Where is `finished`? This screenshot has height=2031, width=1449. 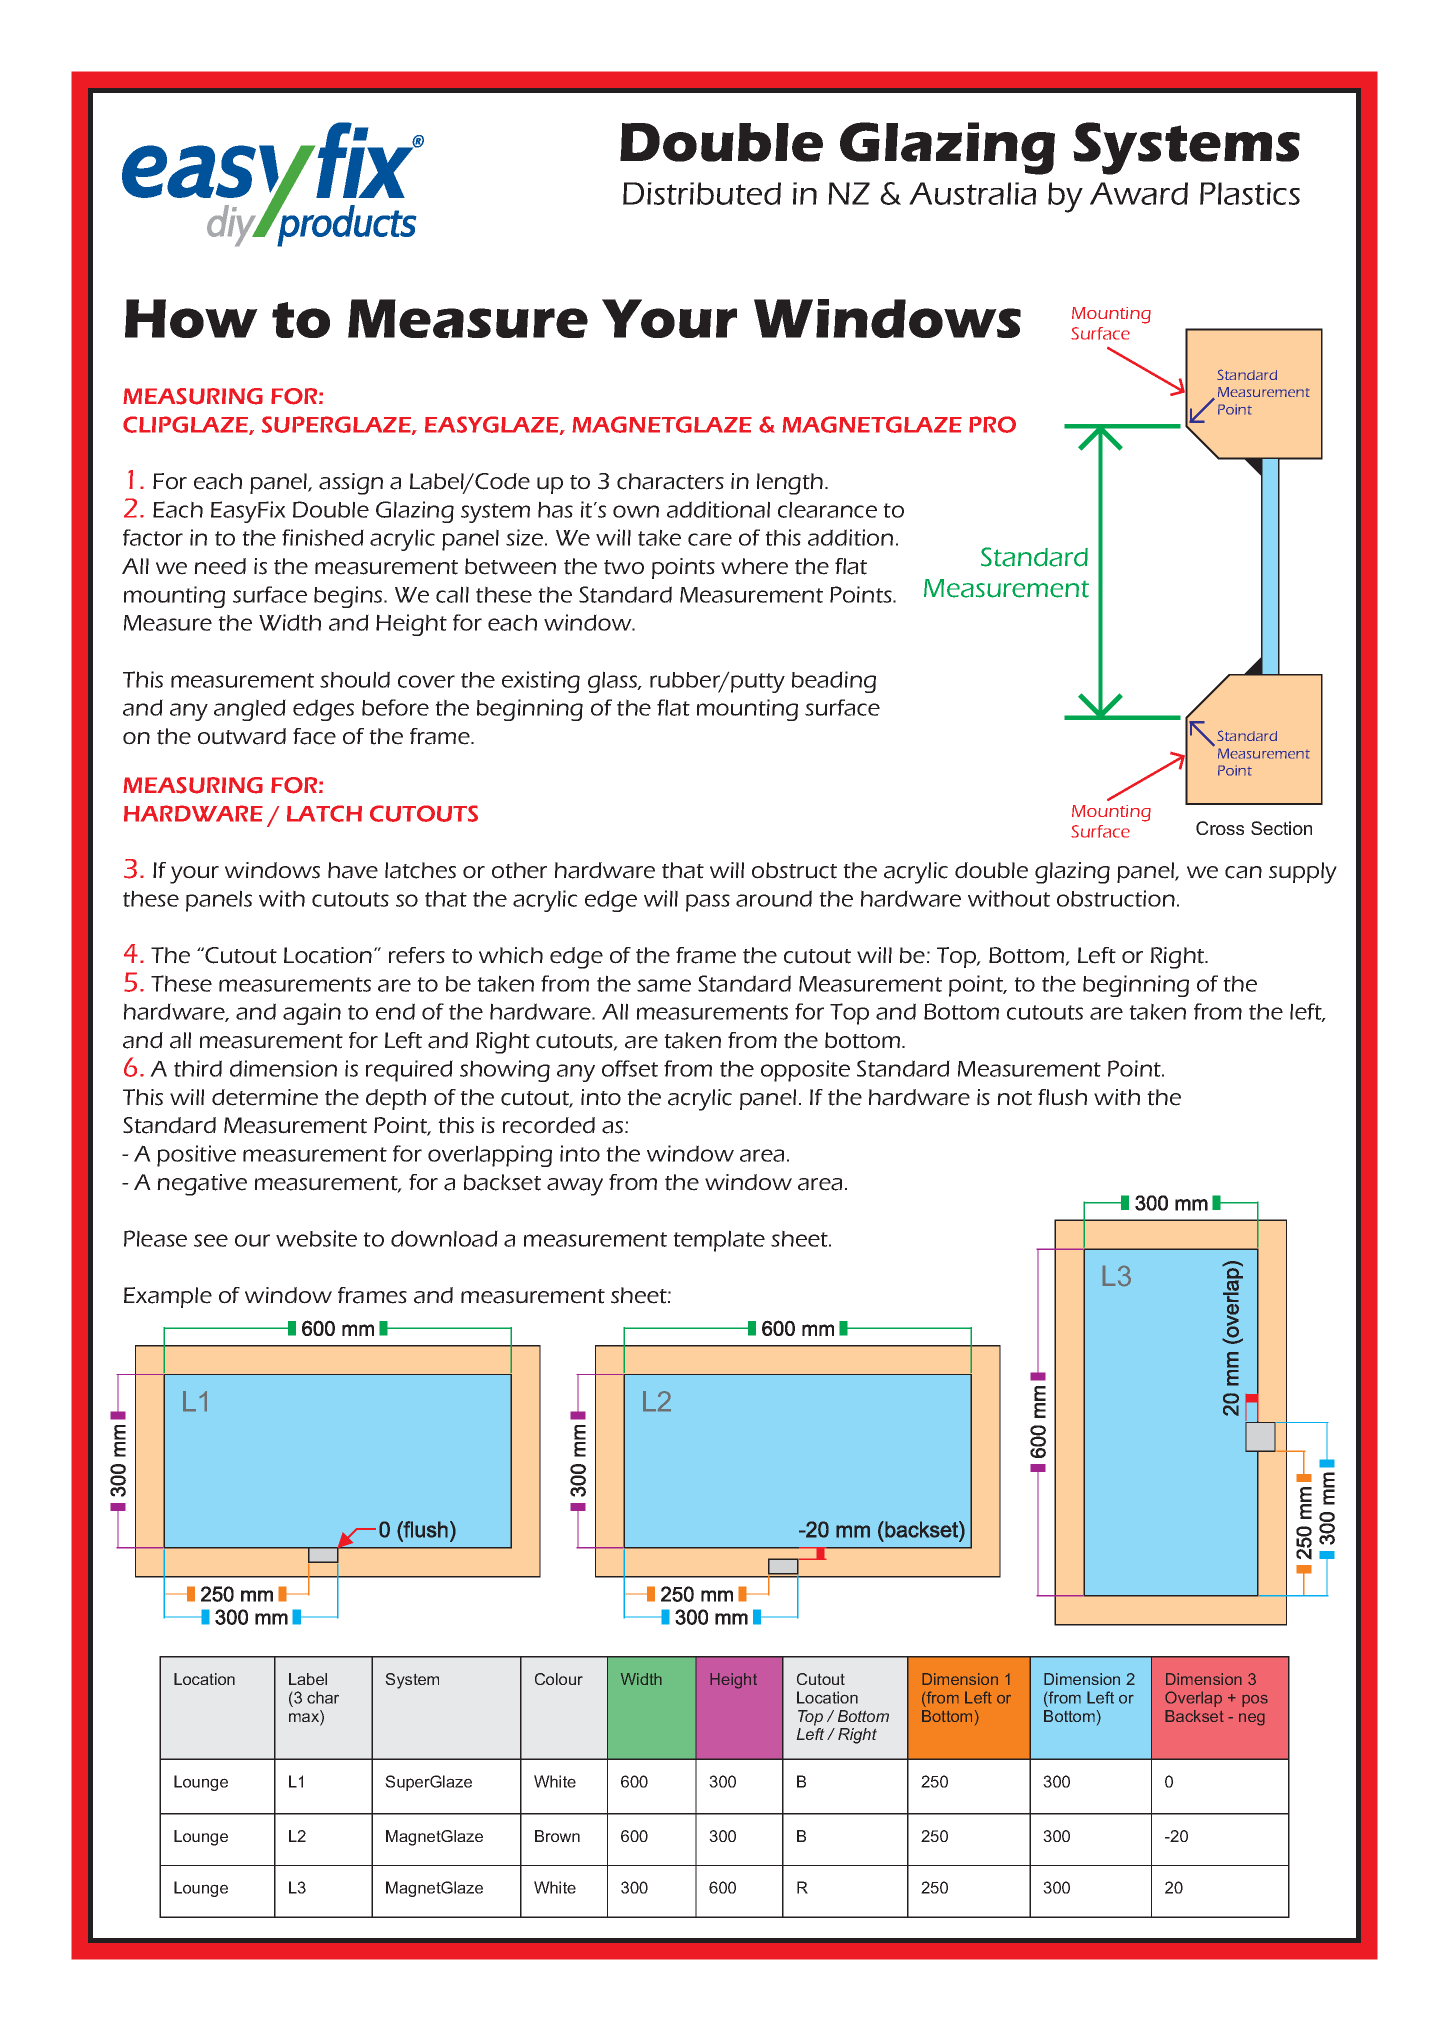
finished is located at coordinates (323, 537).
